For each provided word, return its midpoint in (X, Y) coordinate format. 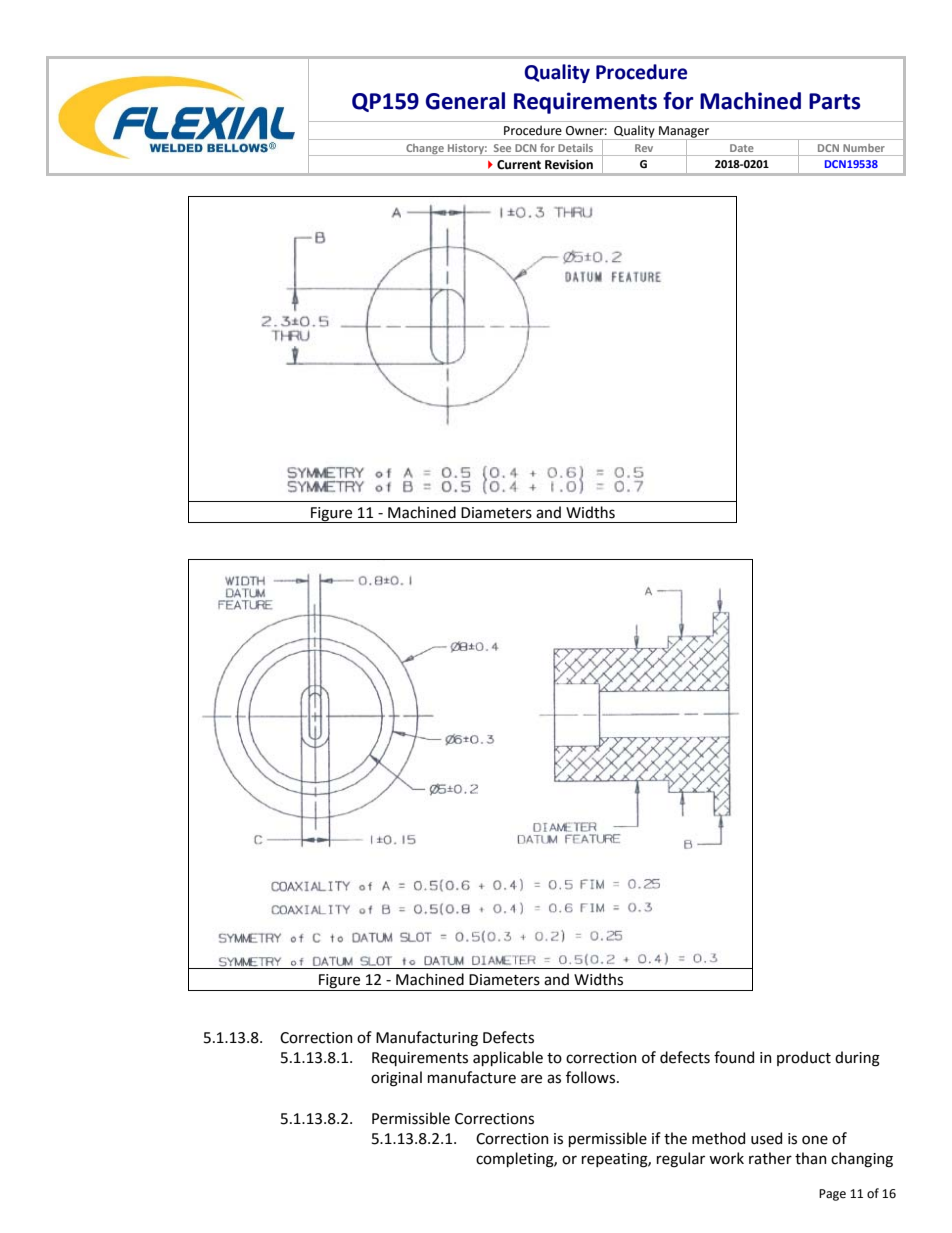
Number (864, 148)
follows (592, 1077)
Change (425, 150)
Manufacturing (427, 1039)
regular (681, 1160)
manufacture (472, 1077)
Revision (569, 164)
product (804, 1058)
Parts (835, 101)
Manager (684, 133)
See (502, 148)
